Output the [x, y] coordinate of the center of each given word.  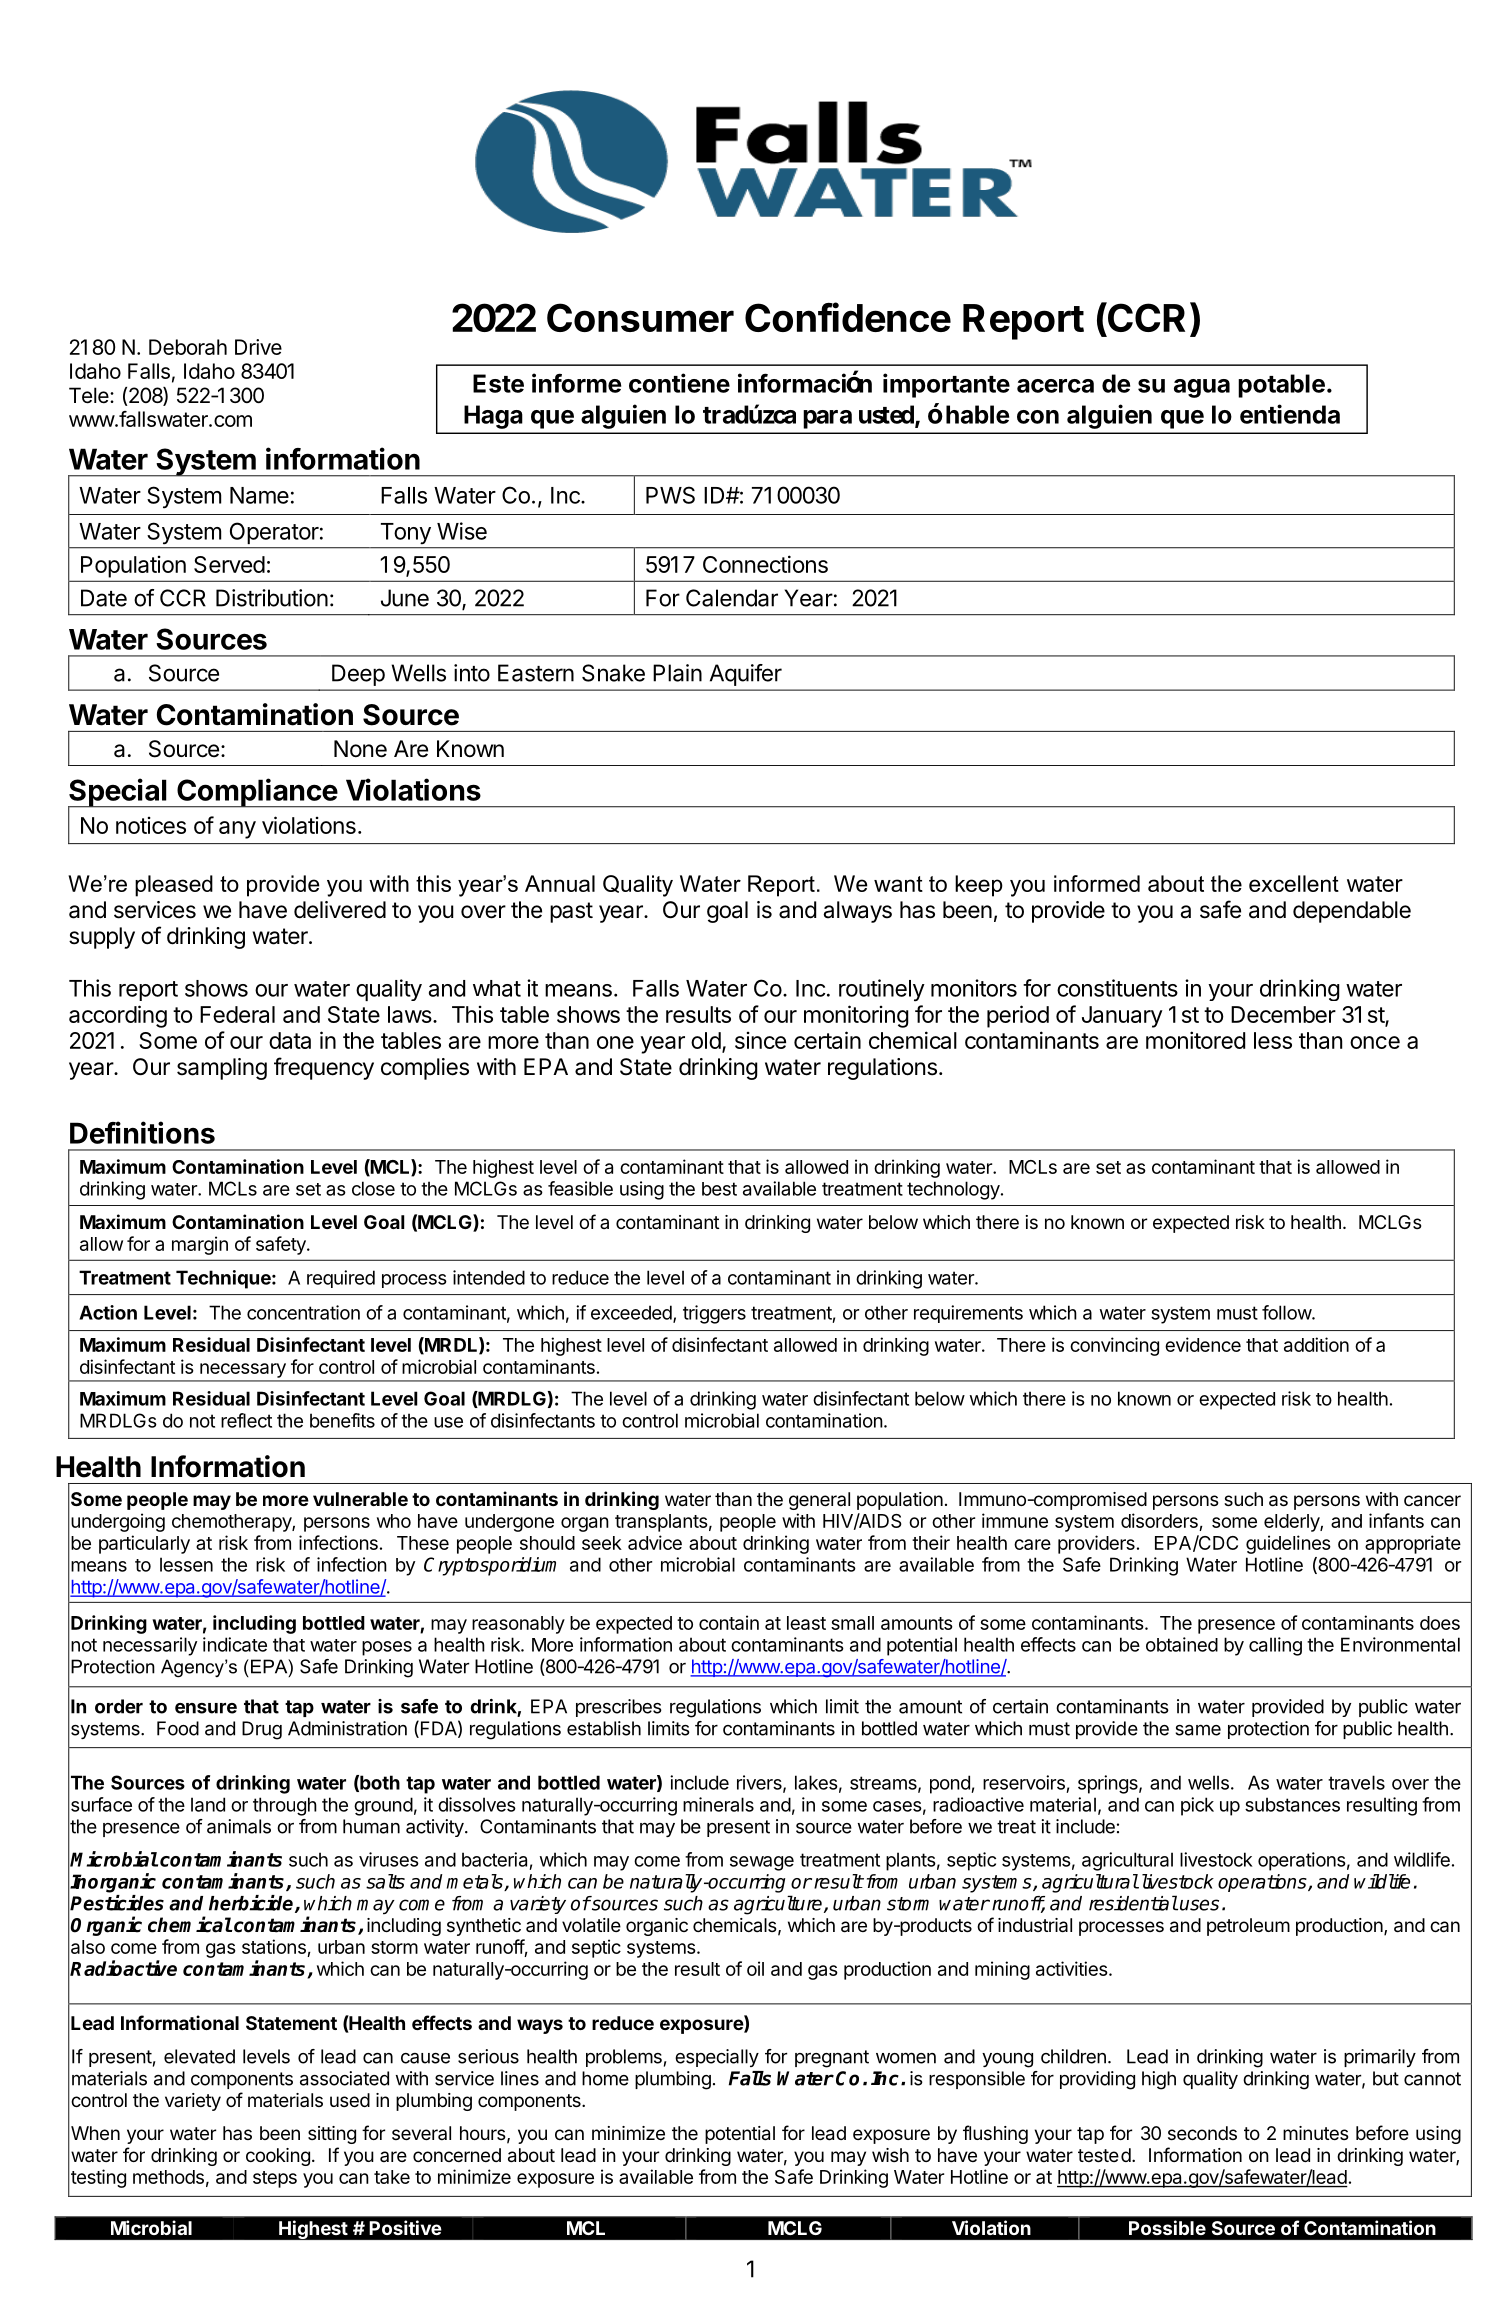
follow [1287, 1312]
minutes [1315, 2133]
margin [200, 1245]
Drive [258, 347]
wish [890, 2155]
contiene [679, 383]
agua [1202, 388]
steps [275, 2179]
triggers [714, 1314]
